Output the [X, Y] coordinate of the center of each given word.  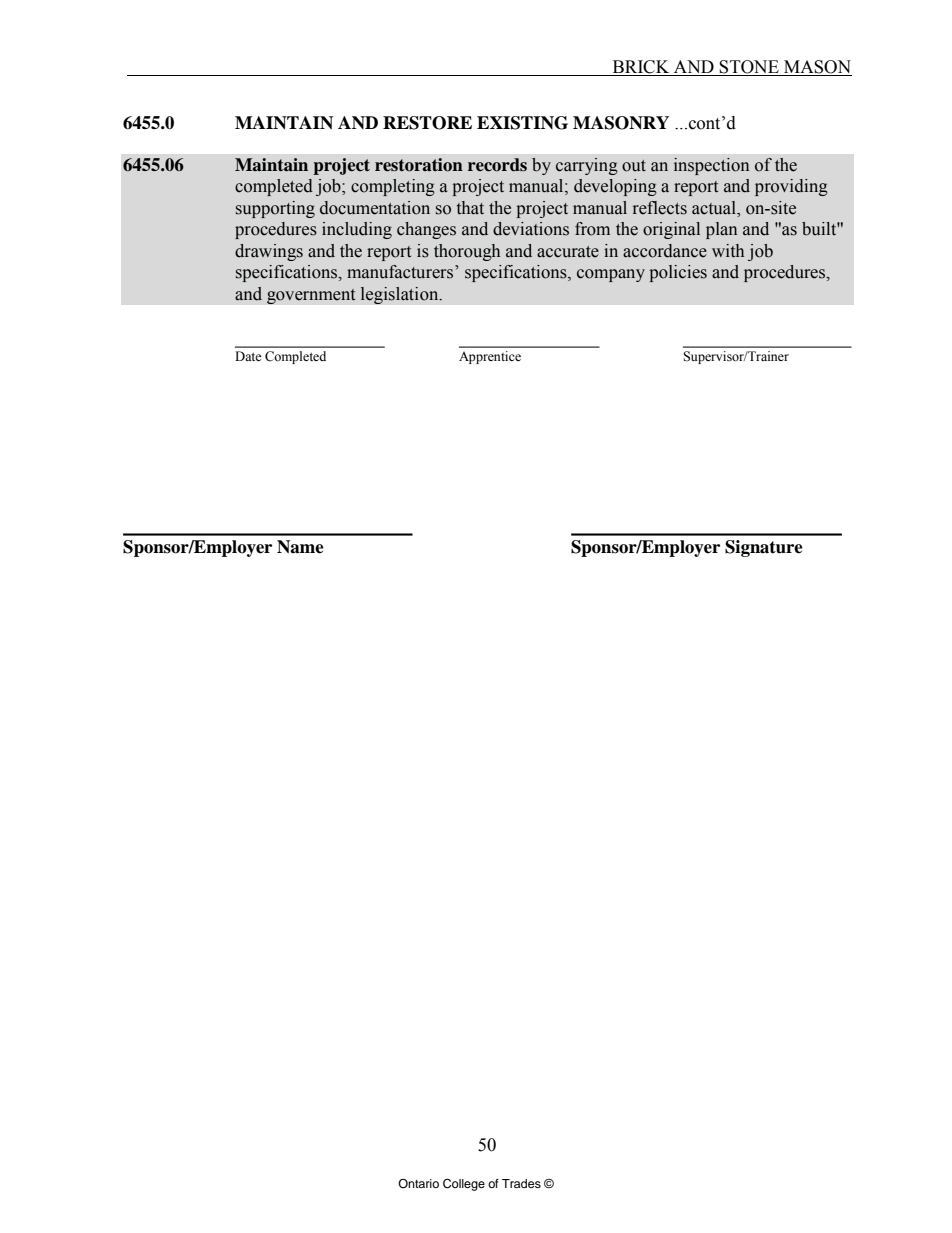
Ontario [418, 1183]
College [464, 1184]
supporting [275, 209]
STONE [749, 68]
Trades [521, 1183]
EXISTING [522, 123]
